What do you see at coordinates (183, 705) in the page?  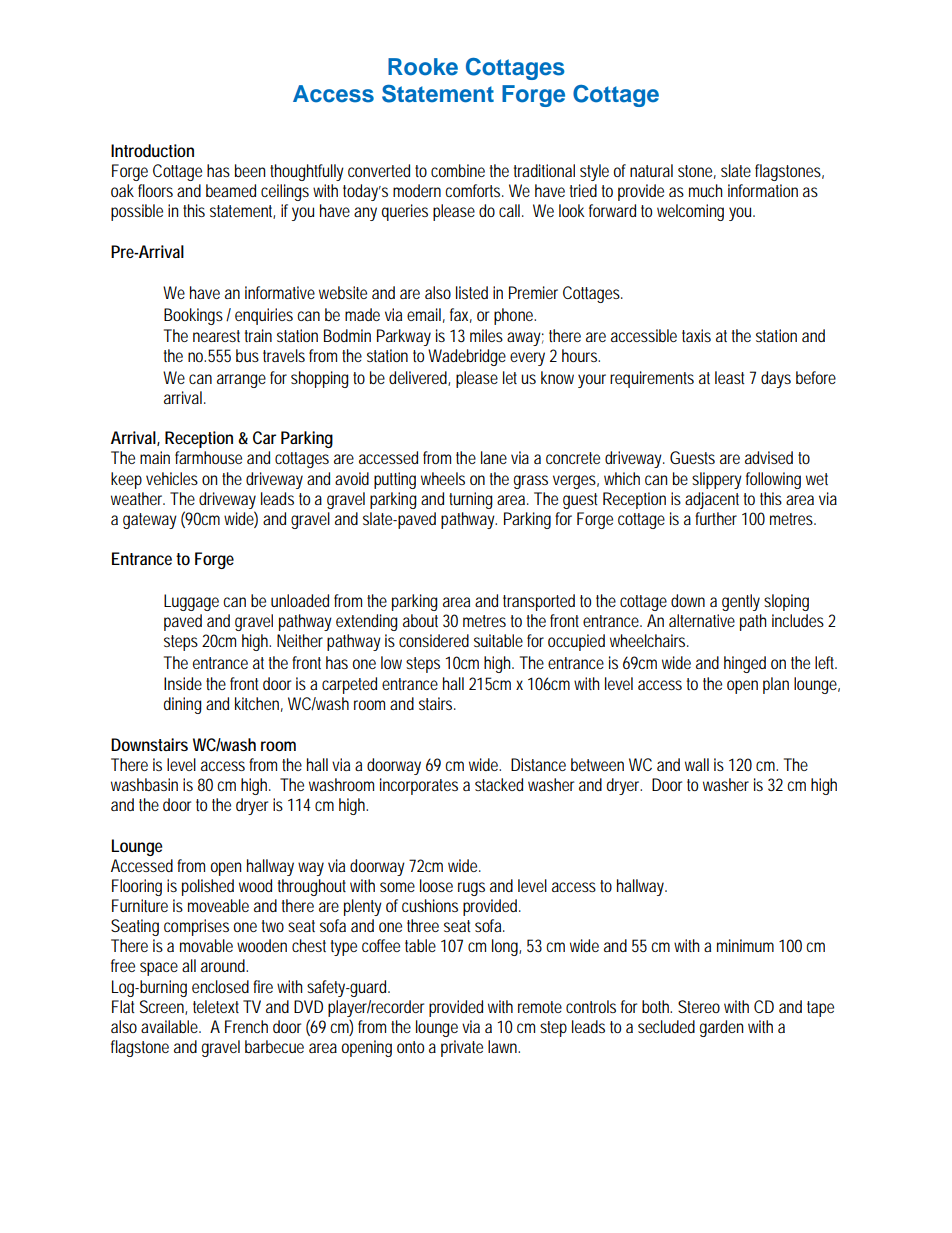 I see `dining` at bounding box center [183, 705].
